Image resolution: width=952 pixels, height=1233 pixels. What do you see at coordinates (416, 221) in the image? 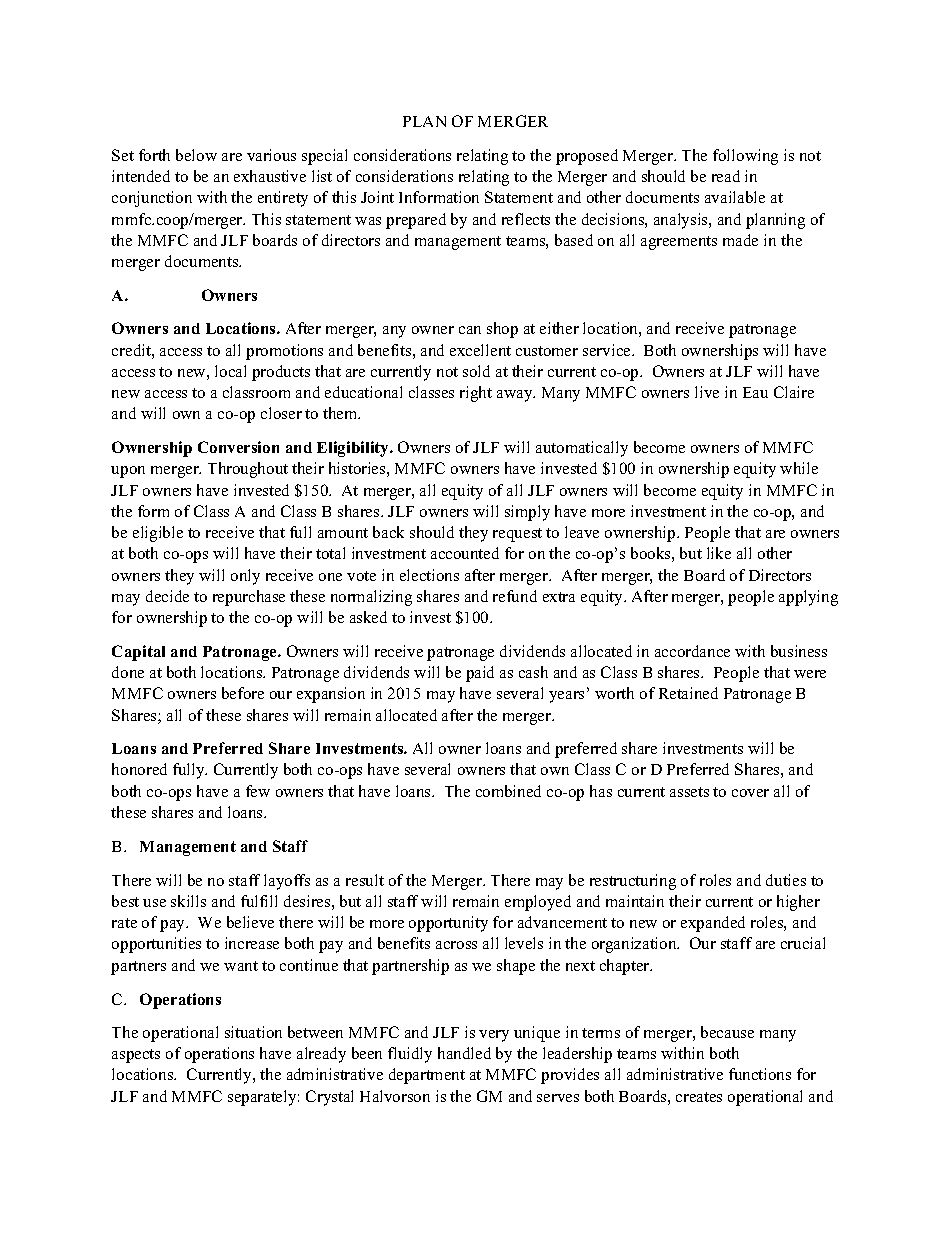
I see `prepared` at bounding box center [416, 221].
